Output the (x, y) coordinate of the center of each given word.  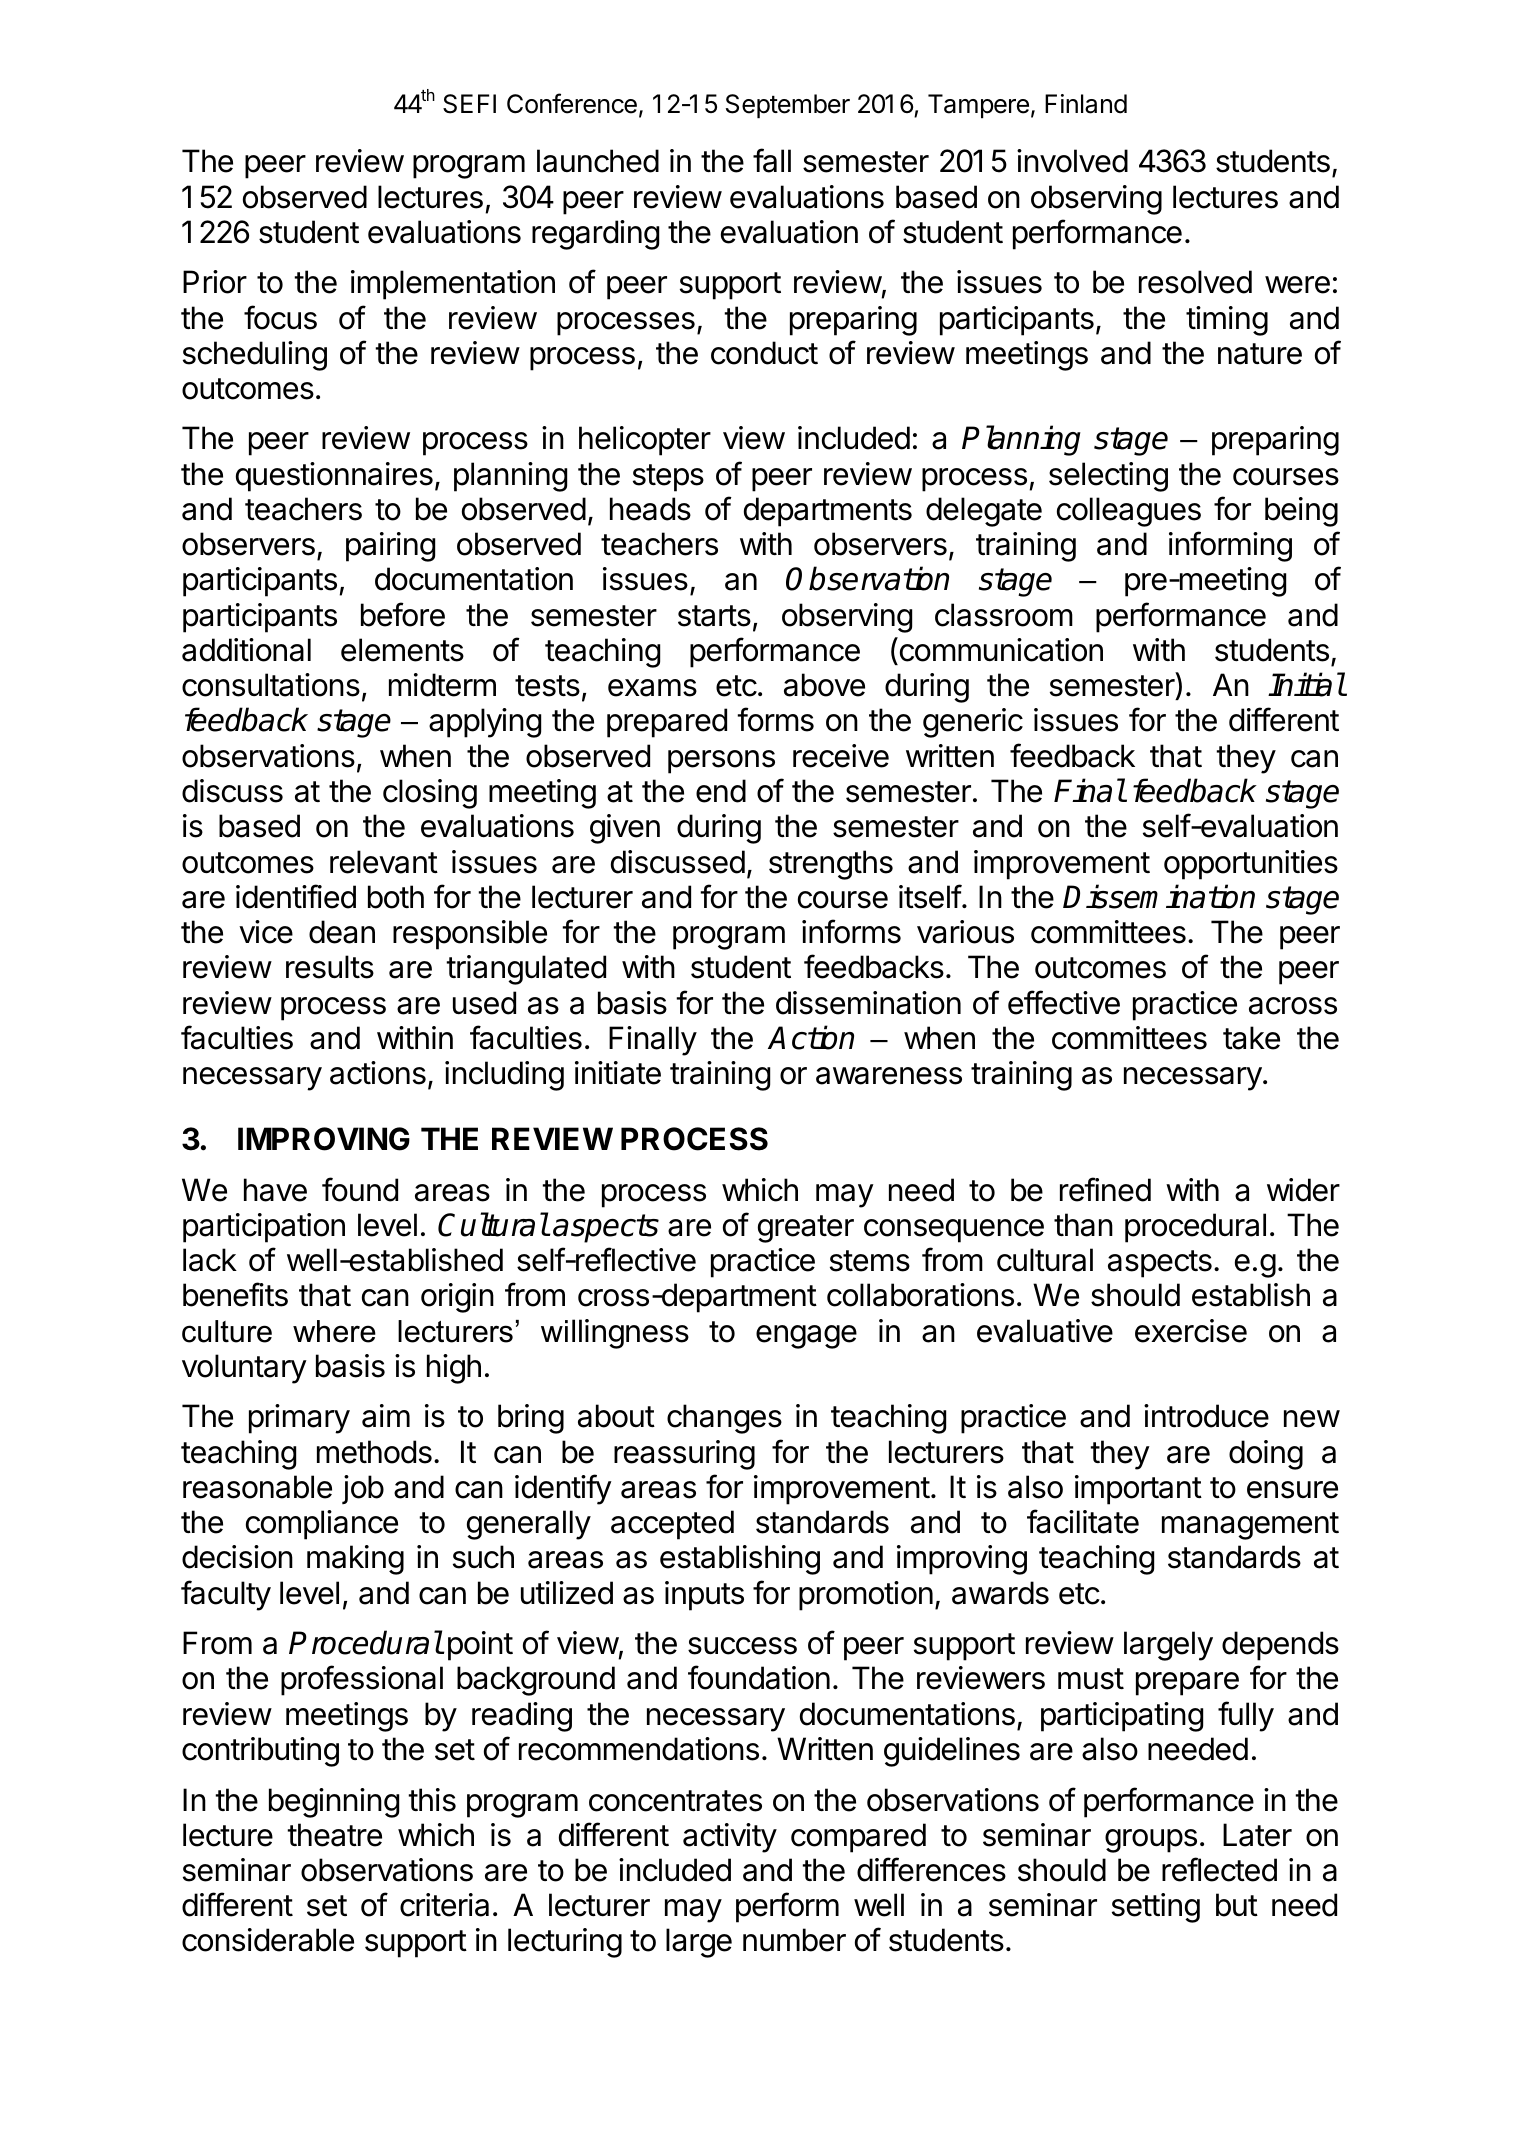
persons (721, 762)
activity (730, 1838)
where (334, 1331)
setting (1156, 1908)
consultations (271, 685)
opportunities (1251, 865)
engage (806, 1337)
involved (1072, 161)
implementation (453, 285)
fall (772, 160)
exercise (1191, 1331)
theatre (334, 1835)
